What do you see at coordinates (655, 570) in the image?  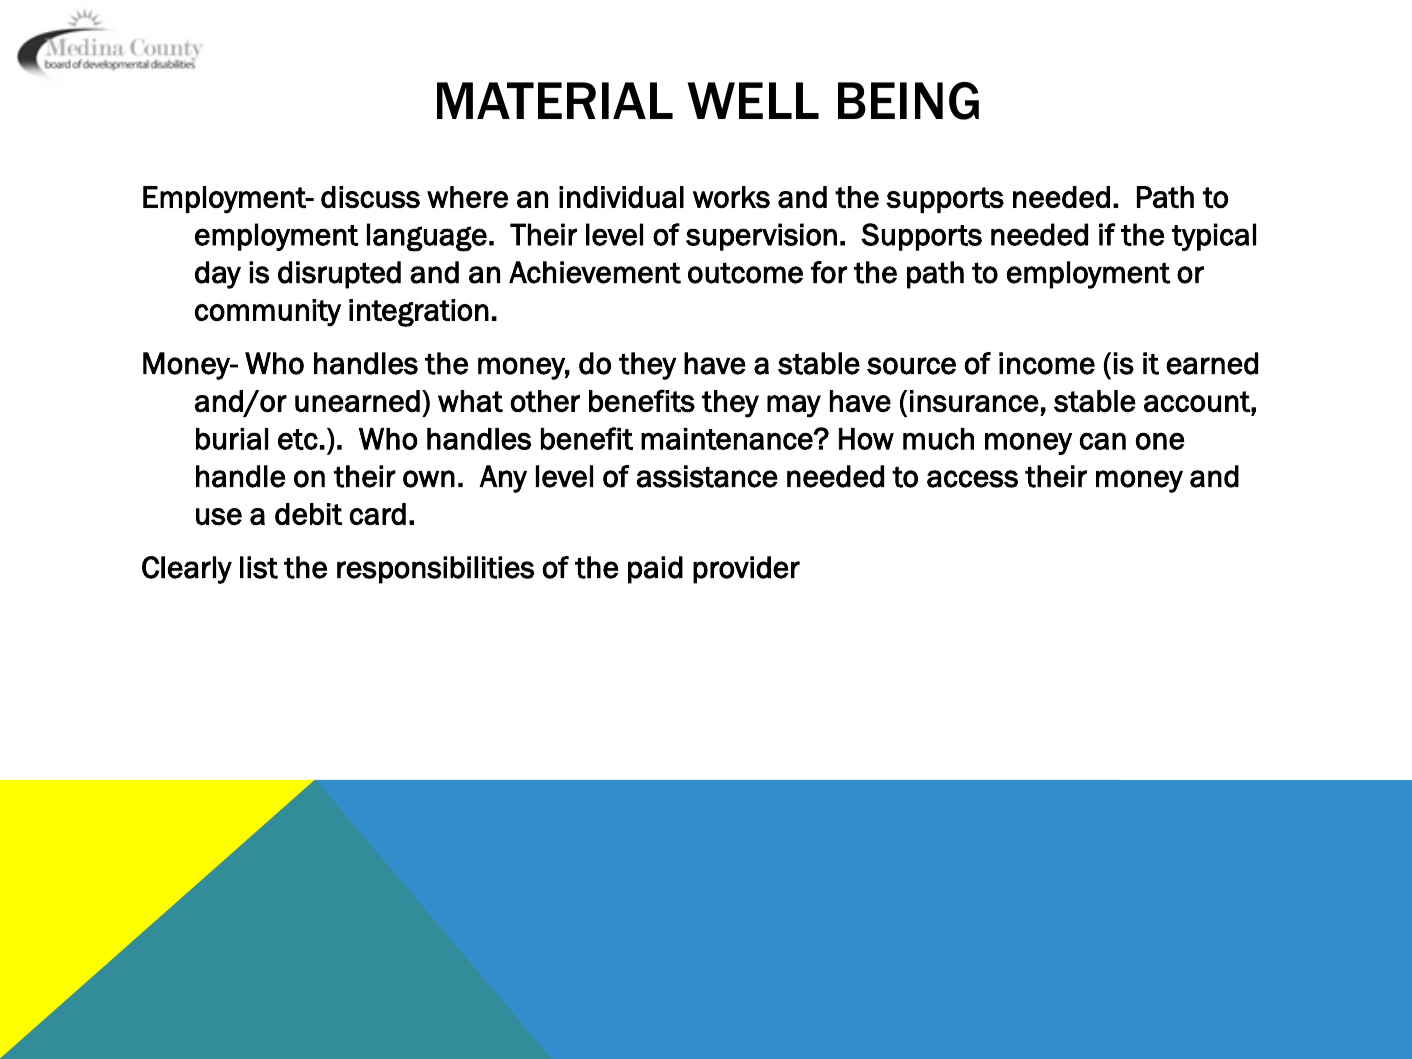 I see `paid` at bounding box center [655, 570].
